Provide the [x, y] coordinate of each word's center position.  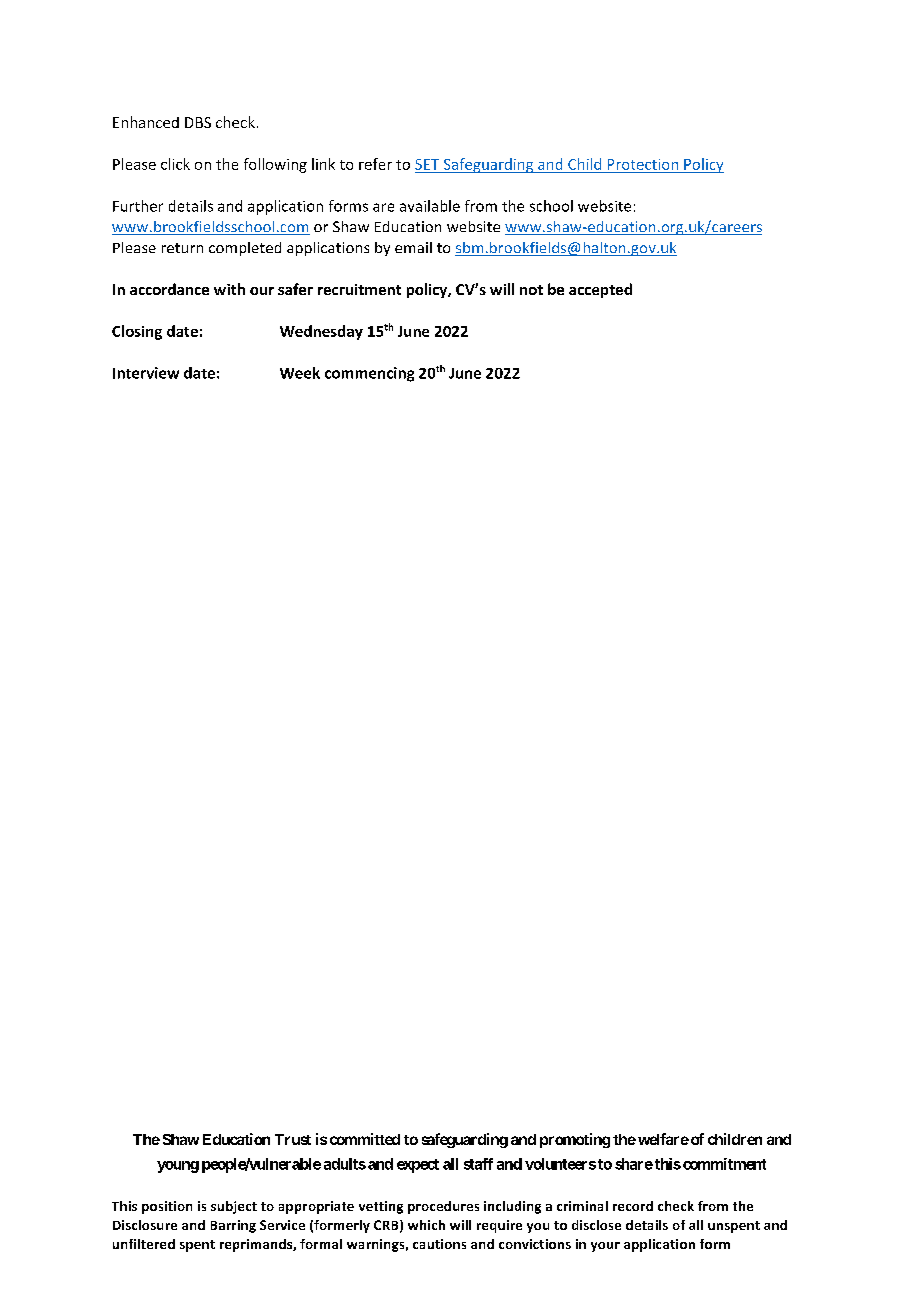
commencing [369, 374]
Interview [146, 373]
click [175, 164]
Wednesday [321, 332]
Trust [293, 1139]
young [178, 1167]
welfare [663, 1139]
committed [365, 1139]
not [531, 290]
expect [418, 1166]
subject [234, 1207]
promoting [575, 1140]
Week [300, 373]
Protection [643, 164]
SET [427, 164]
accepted [600, 290]
